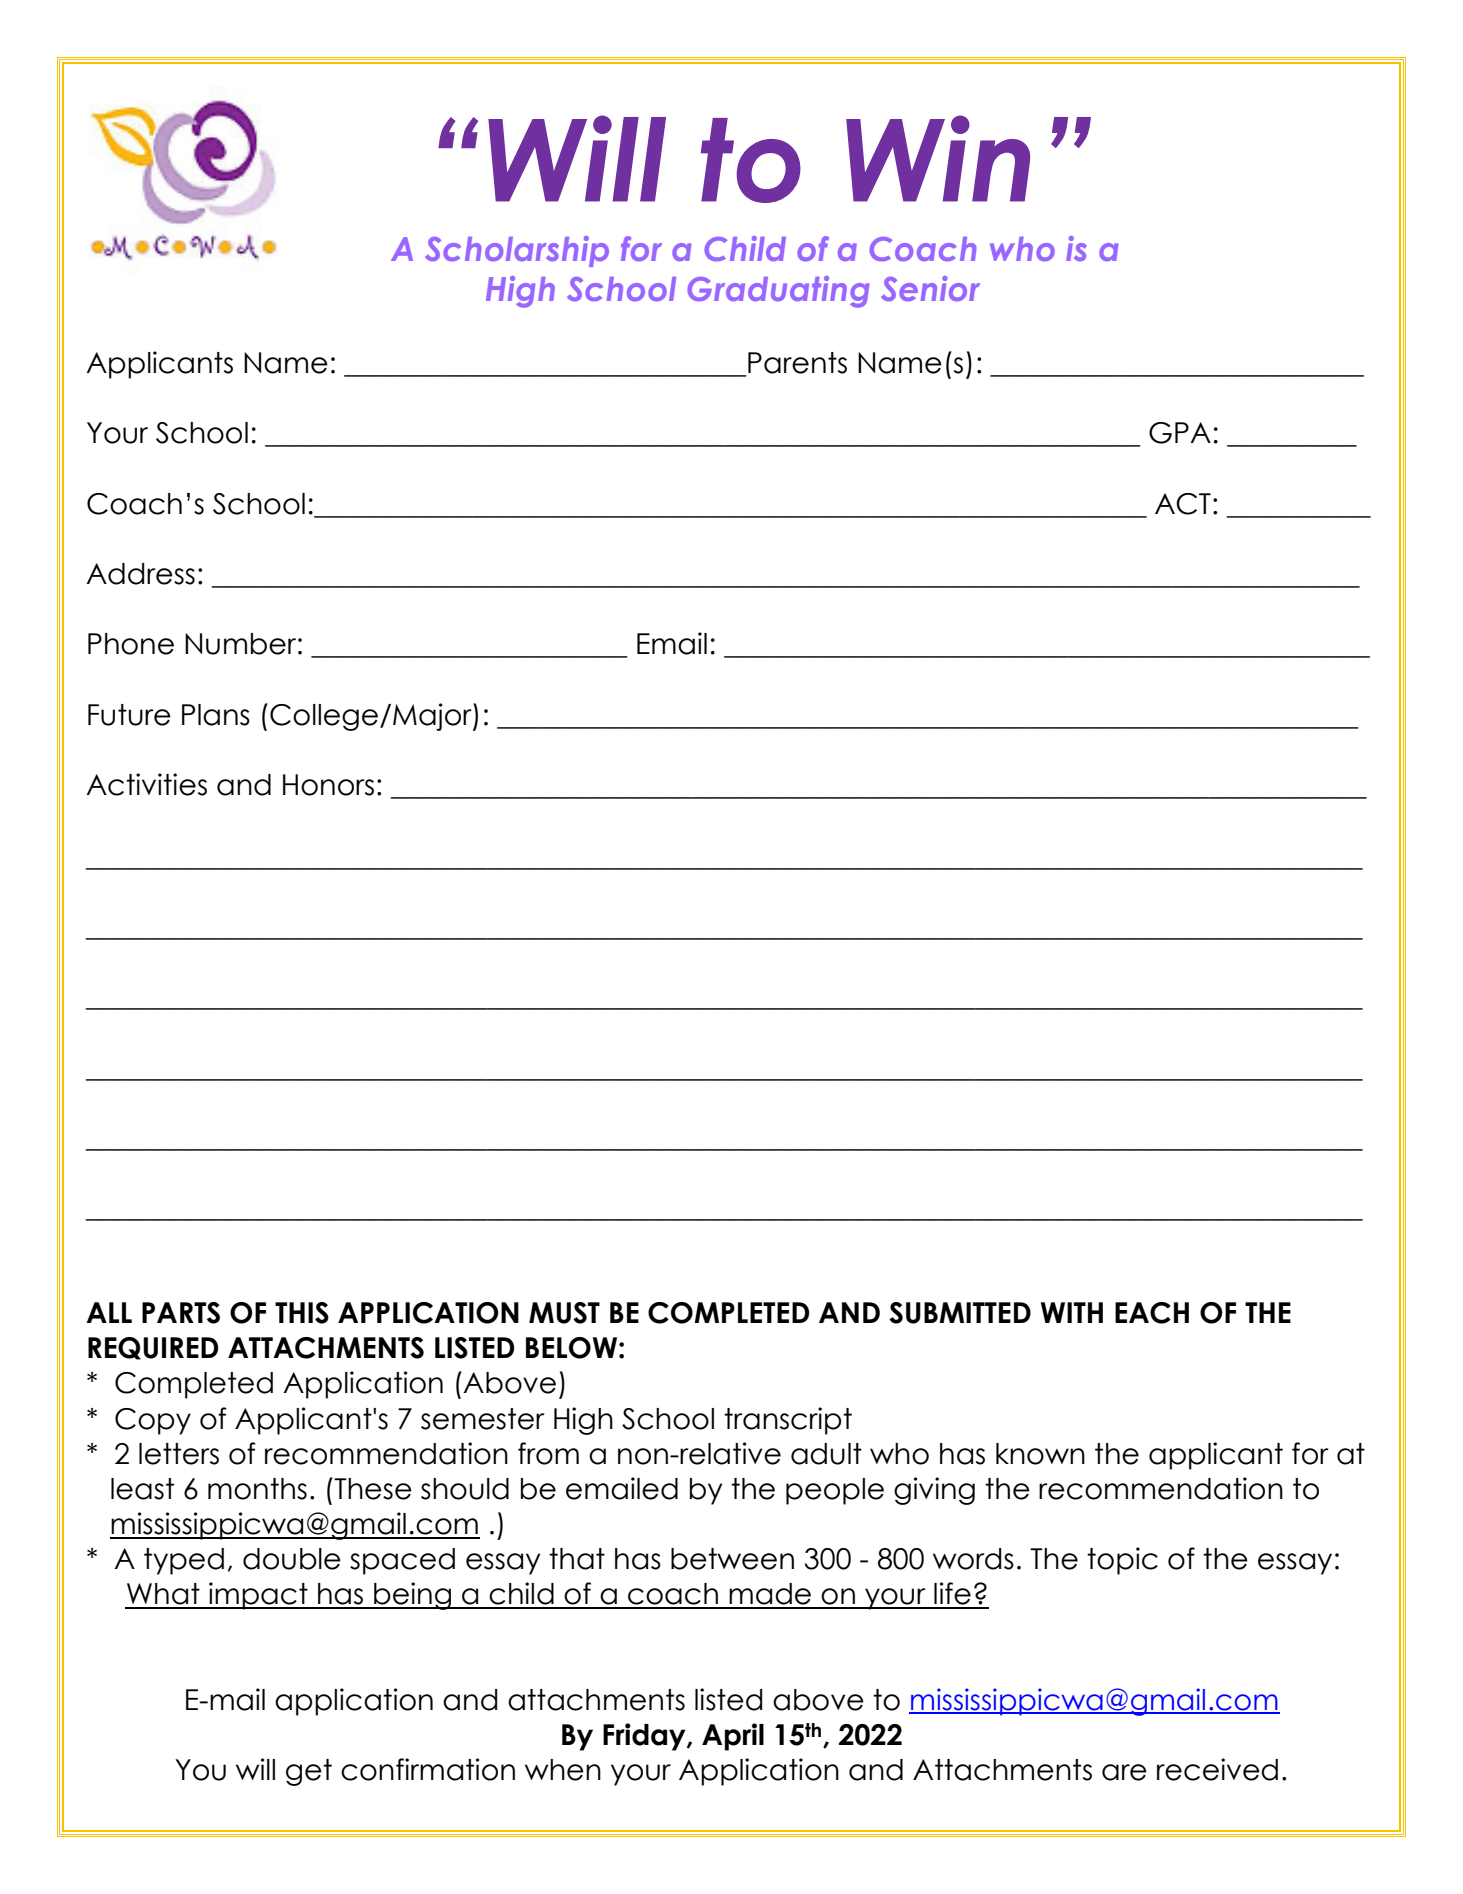  Describe the element at coordinates (938, 158) in the screenshot. I see `Win` at that location.
